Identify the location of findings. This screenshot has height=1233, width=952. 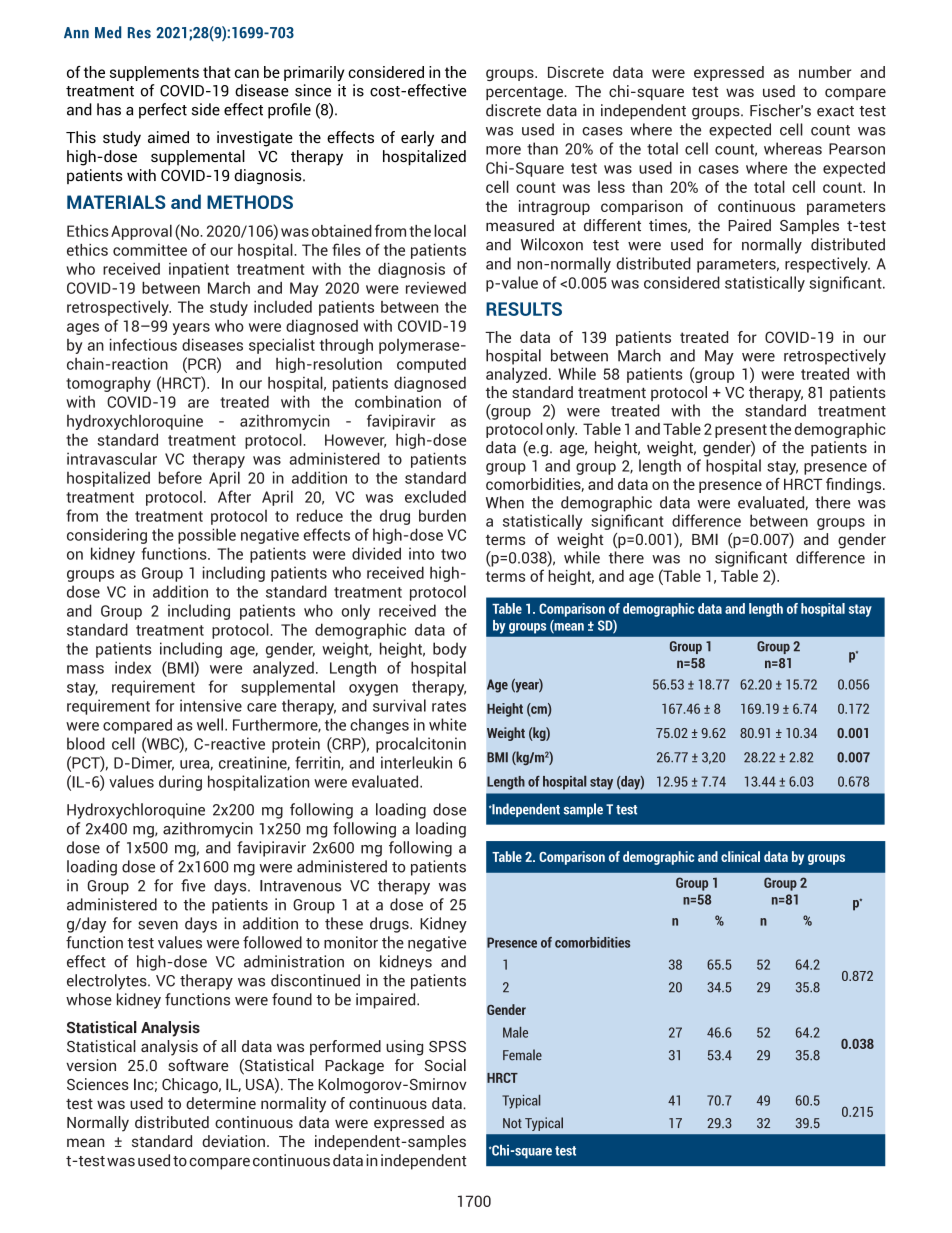
(855, 485).
